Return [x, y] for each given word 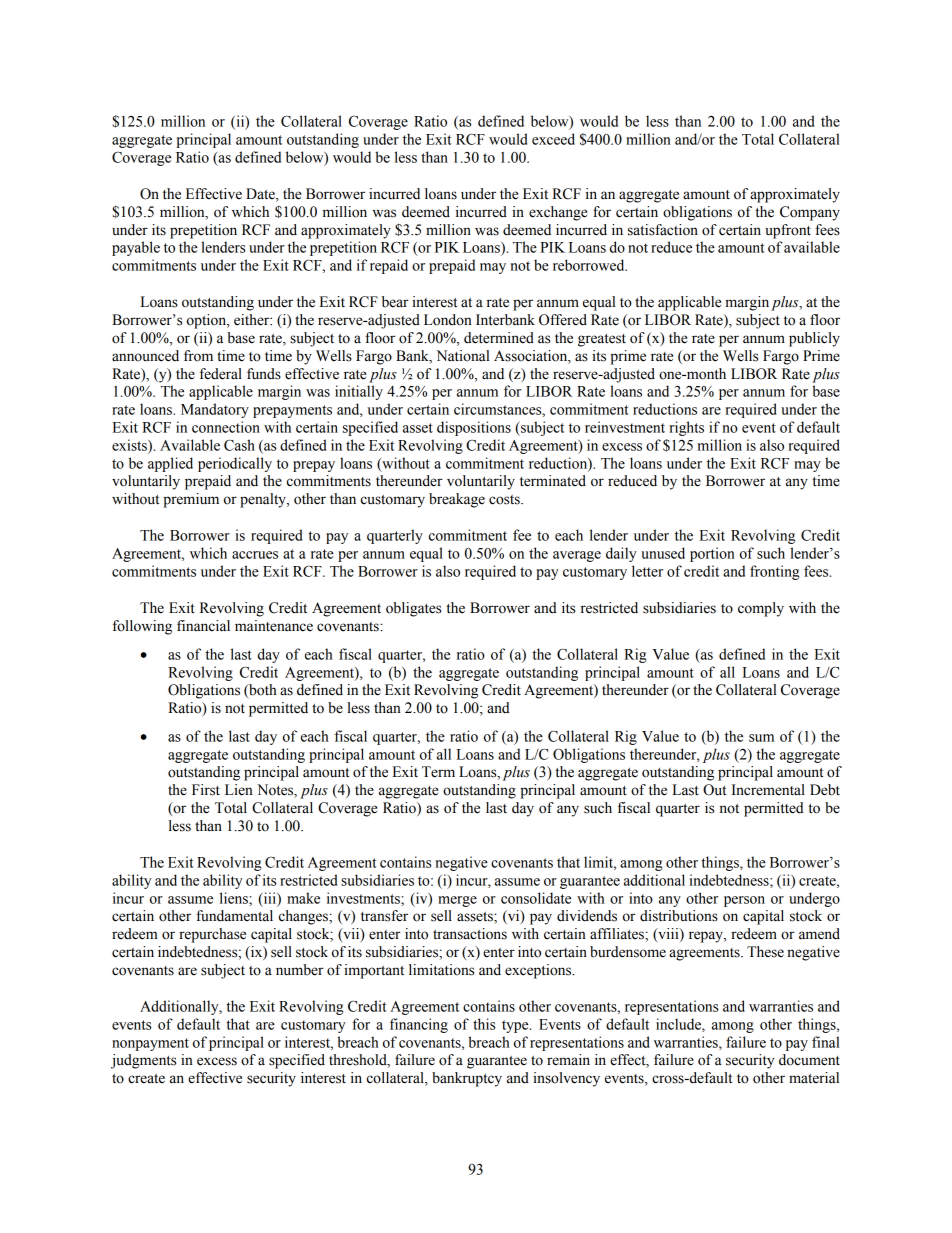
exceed [553, 139]
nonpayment [150, 1044]
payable [136, 248]
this [484, 1024]
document [809, 1060]
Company [810, 213]
